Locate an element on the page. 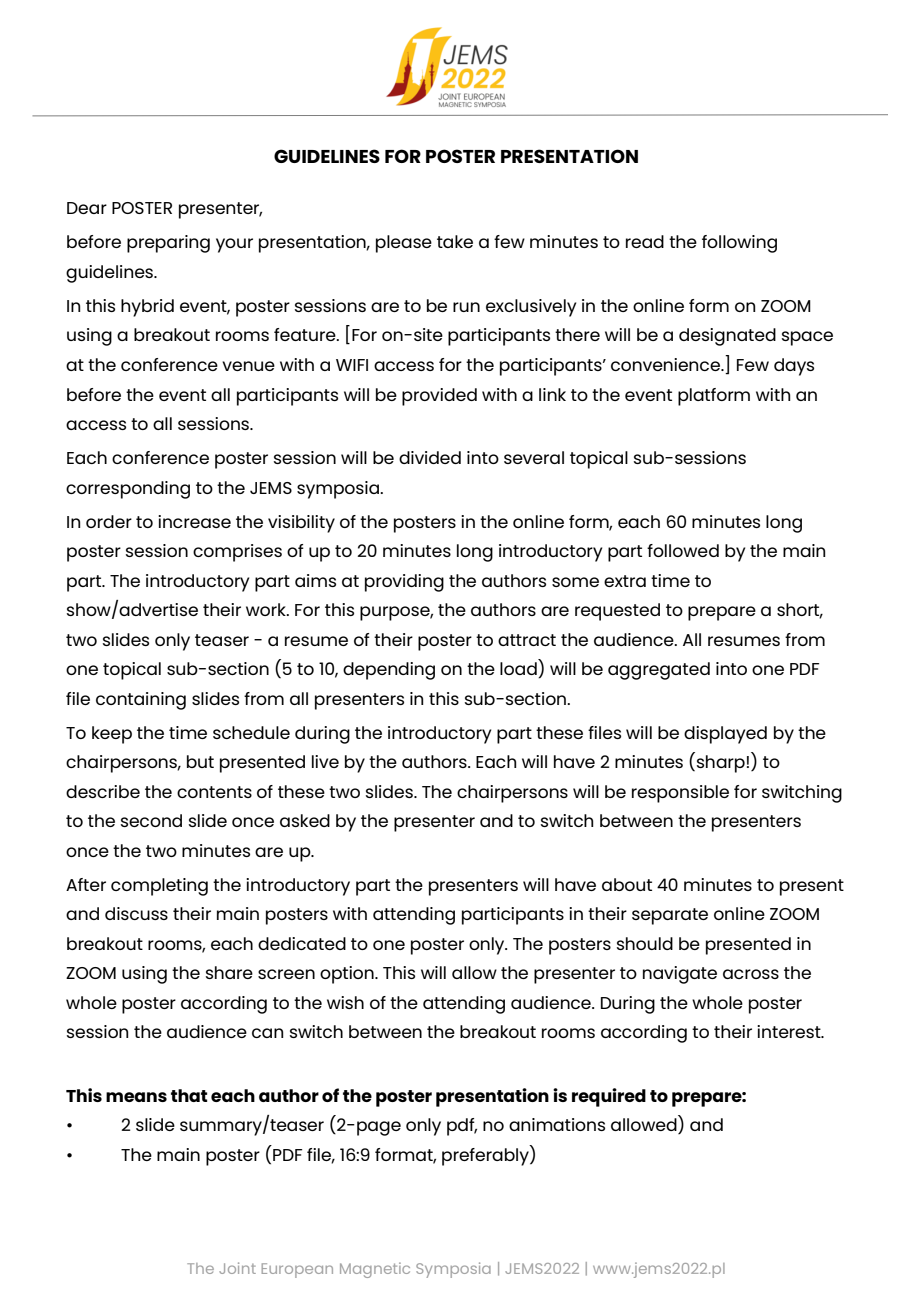  Joint is located at coordinates (237, 1268).
